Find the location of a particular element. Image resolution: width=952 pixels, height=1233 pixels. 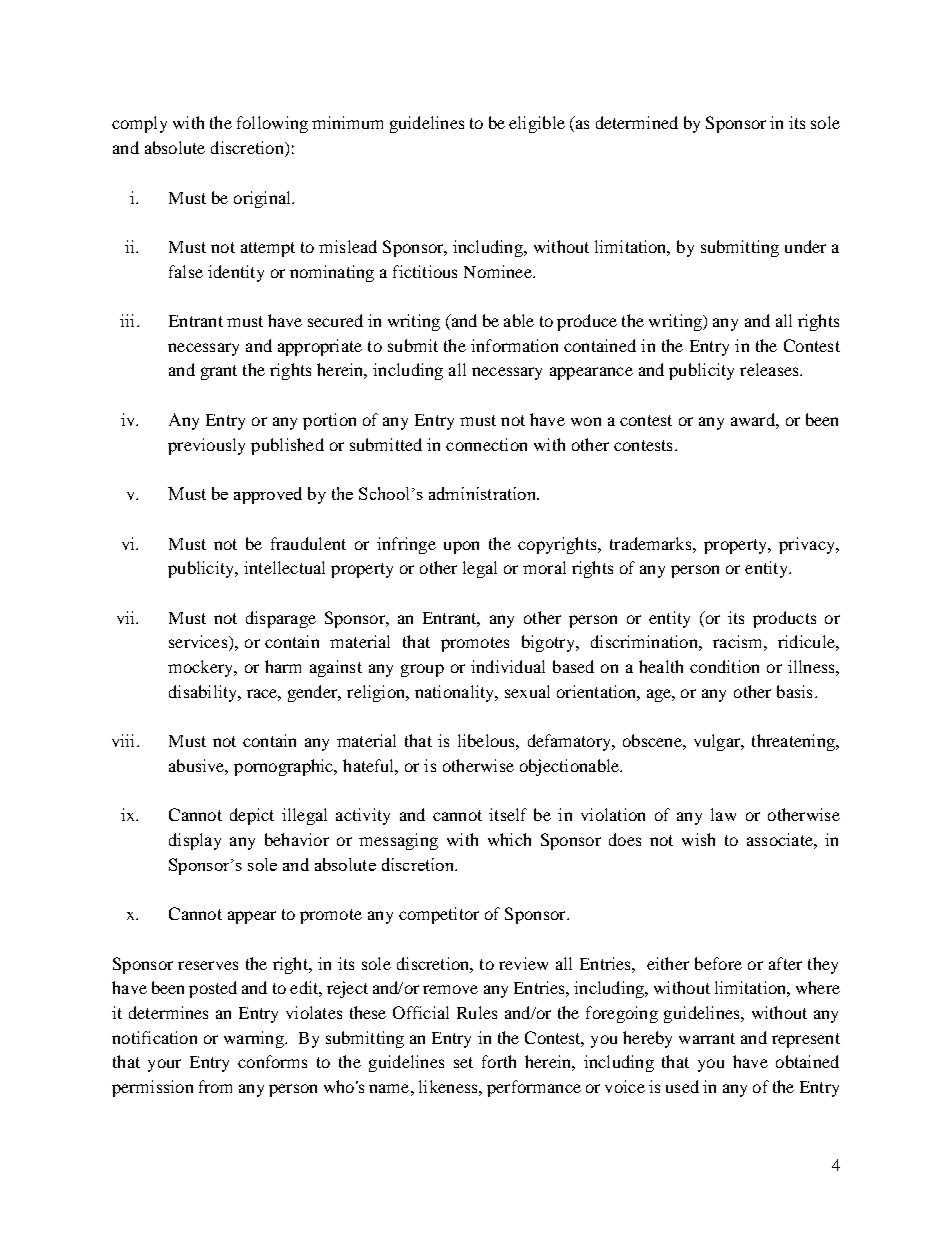

eligible is located at coordinates (537, 124).
